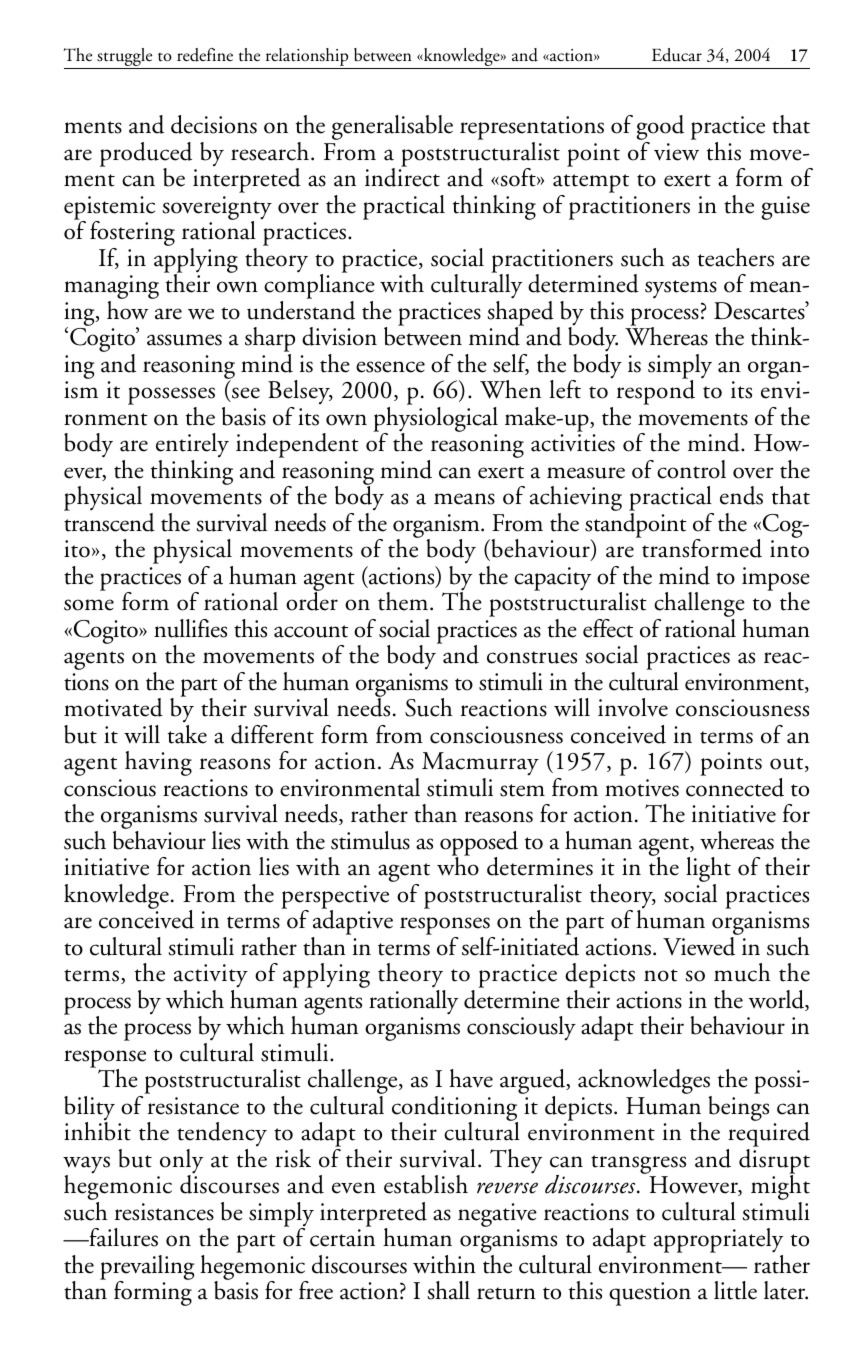 The height and width of the image is (1372, 868). Describe the element at coordinates (448, 1290) in the image. I see `shall` at that location.
